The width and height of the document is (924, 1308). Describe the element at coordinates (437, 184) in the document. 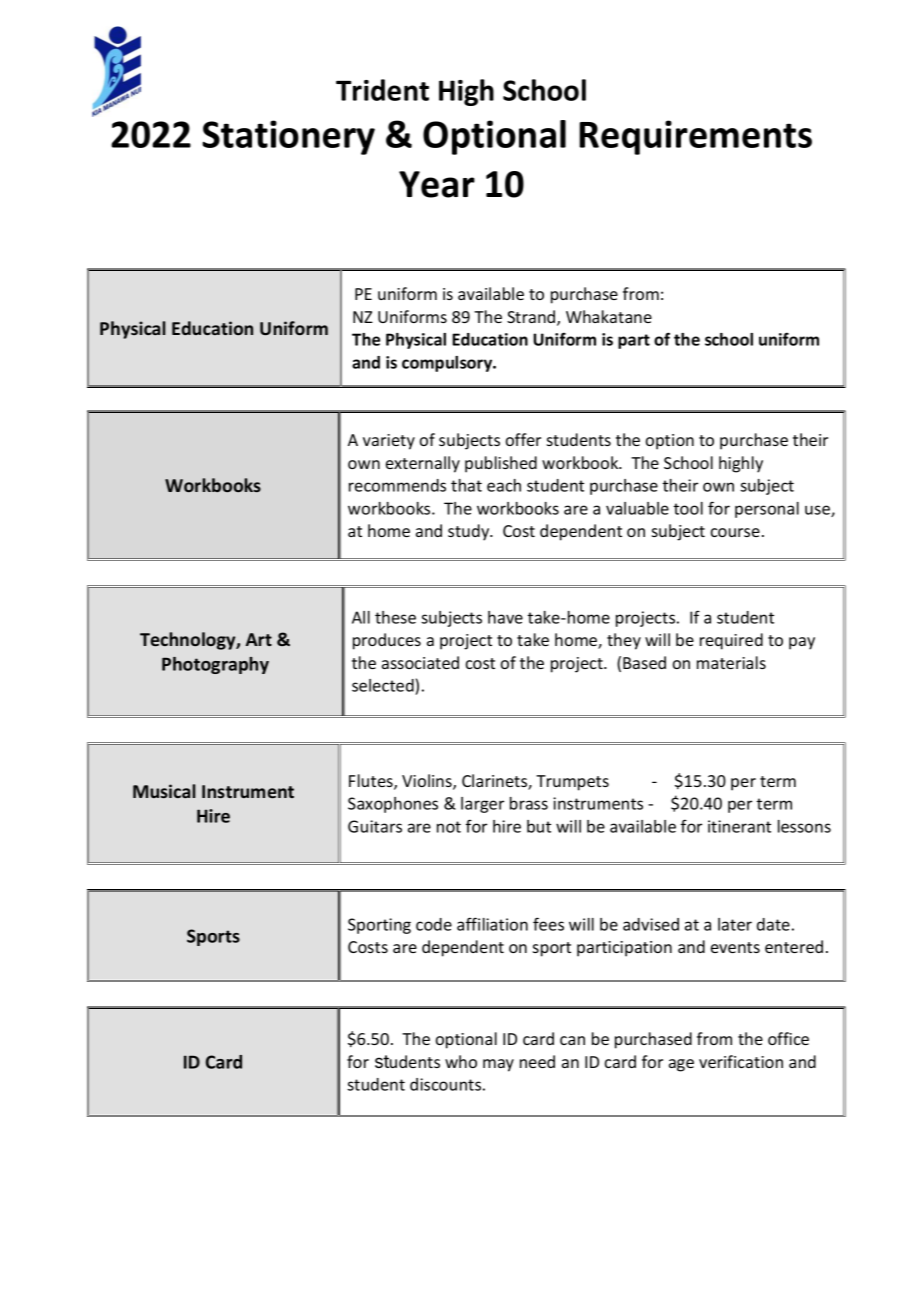

I see `Year` at that location.
